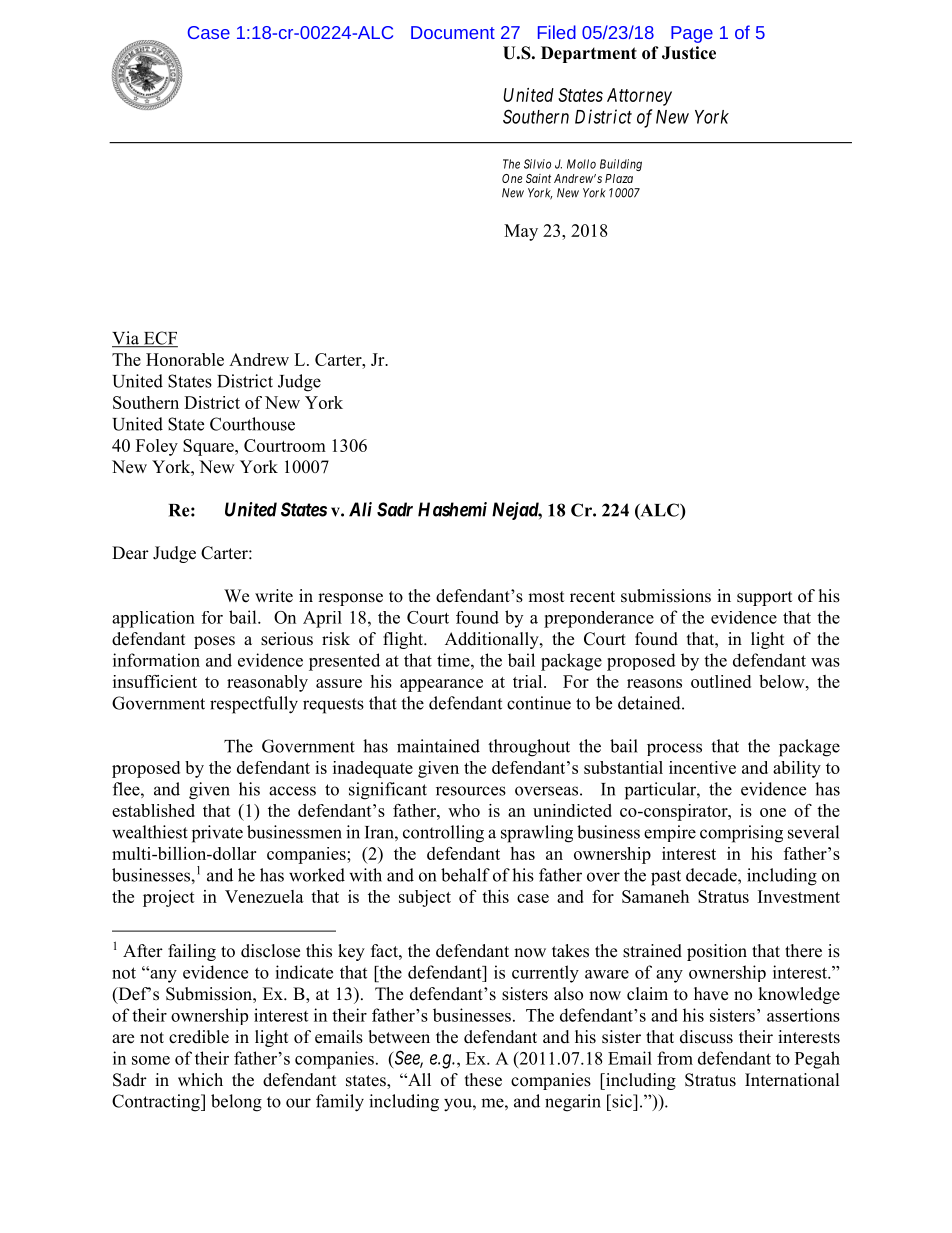  Describe the element at coordinates (254, 705) in the document. I see `respectfully` at that location.
